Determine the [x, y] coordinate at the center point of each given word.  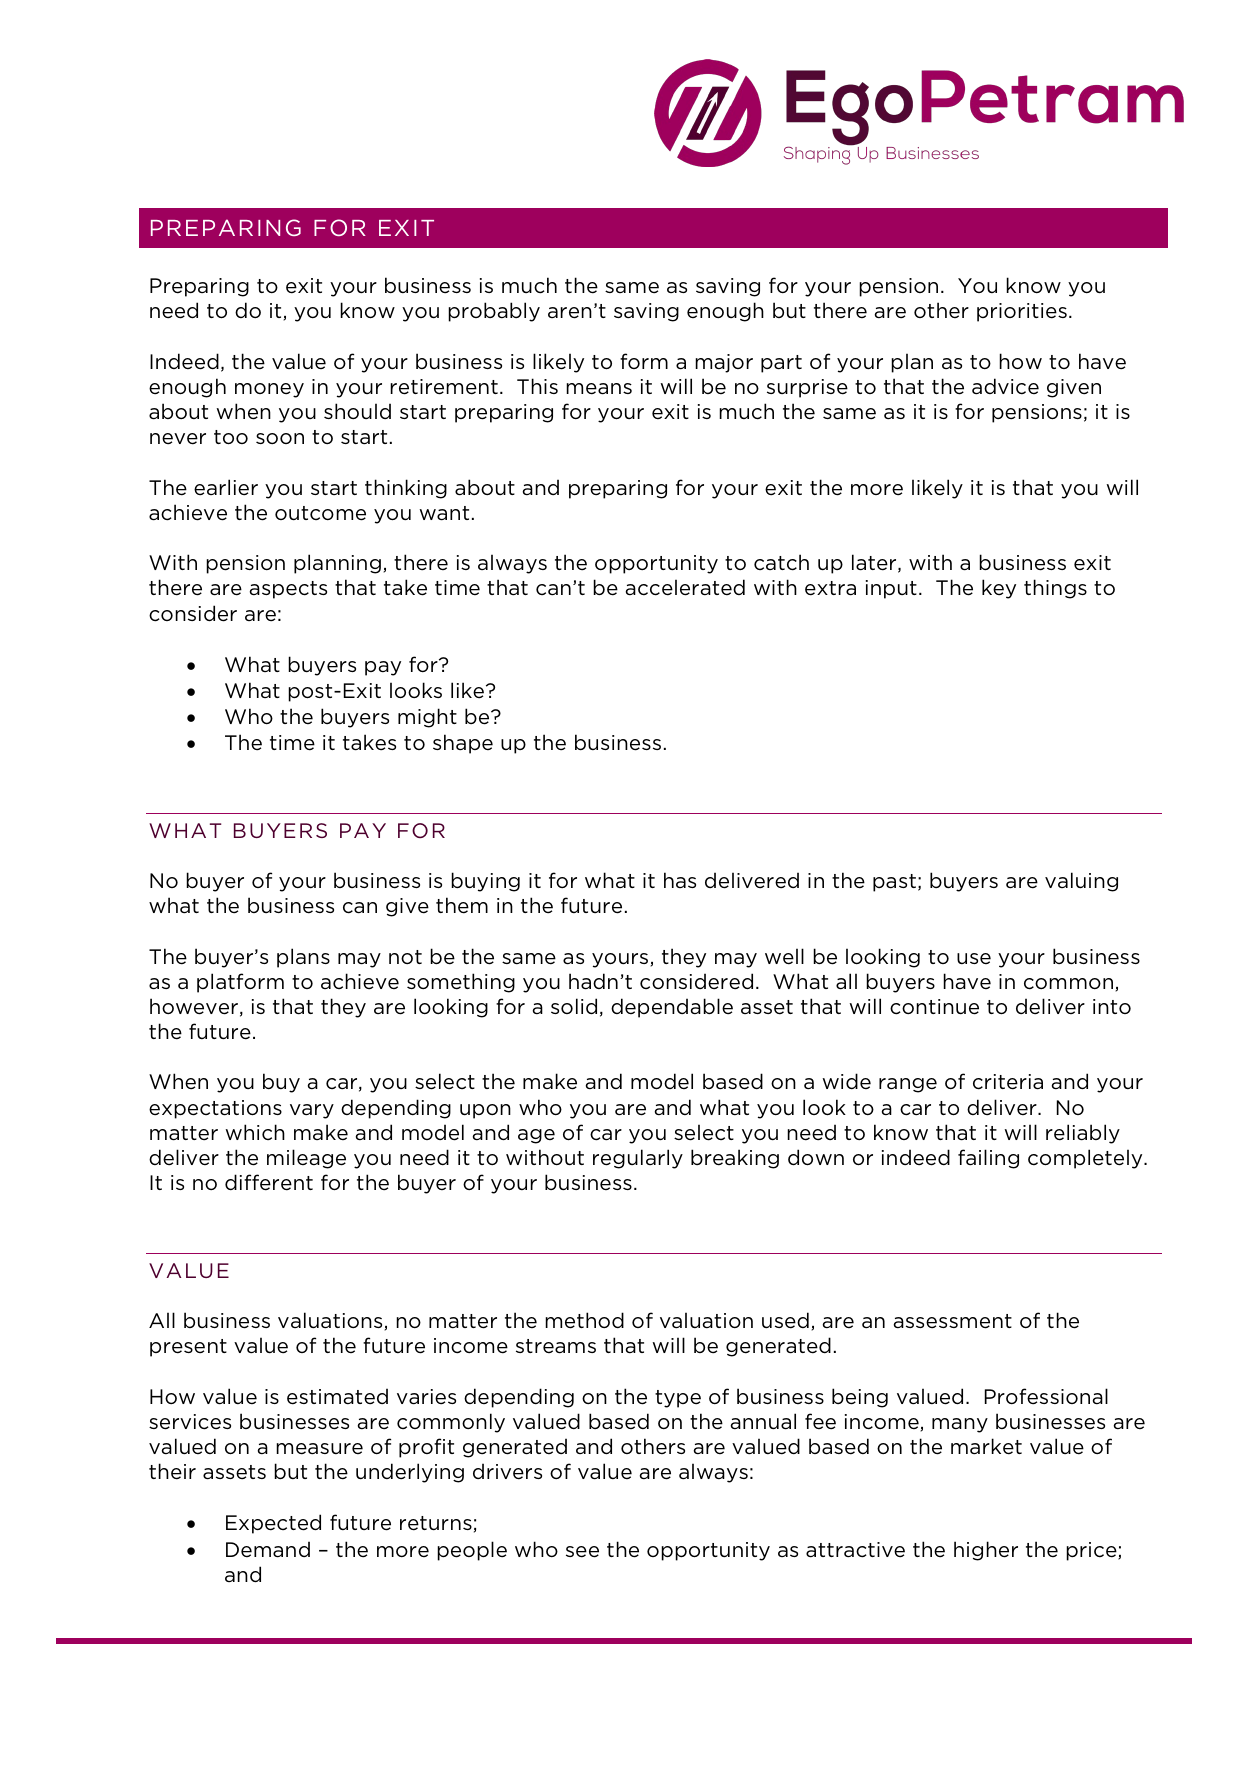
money [269, 390]
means [599, 389]
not [405, 957]
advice [1005, 386]
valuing [1081, 882]
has [680, 880]
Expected [273, 1524]
